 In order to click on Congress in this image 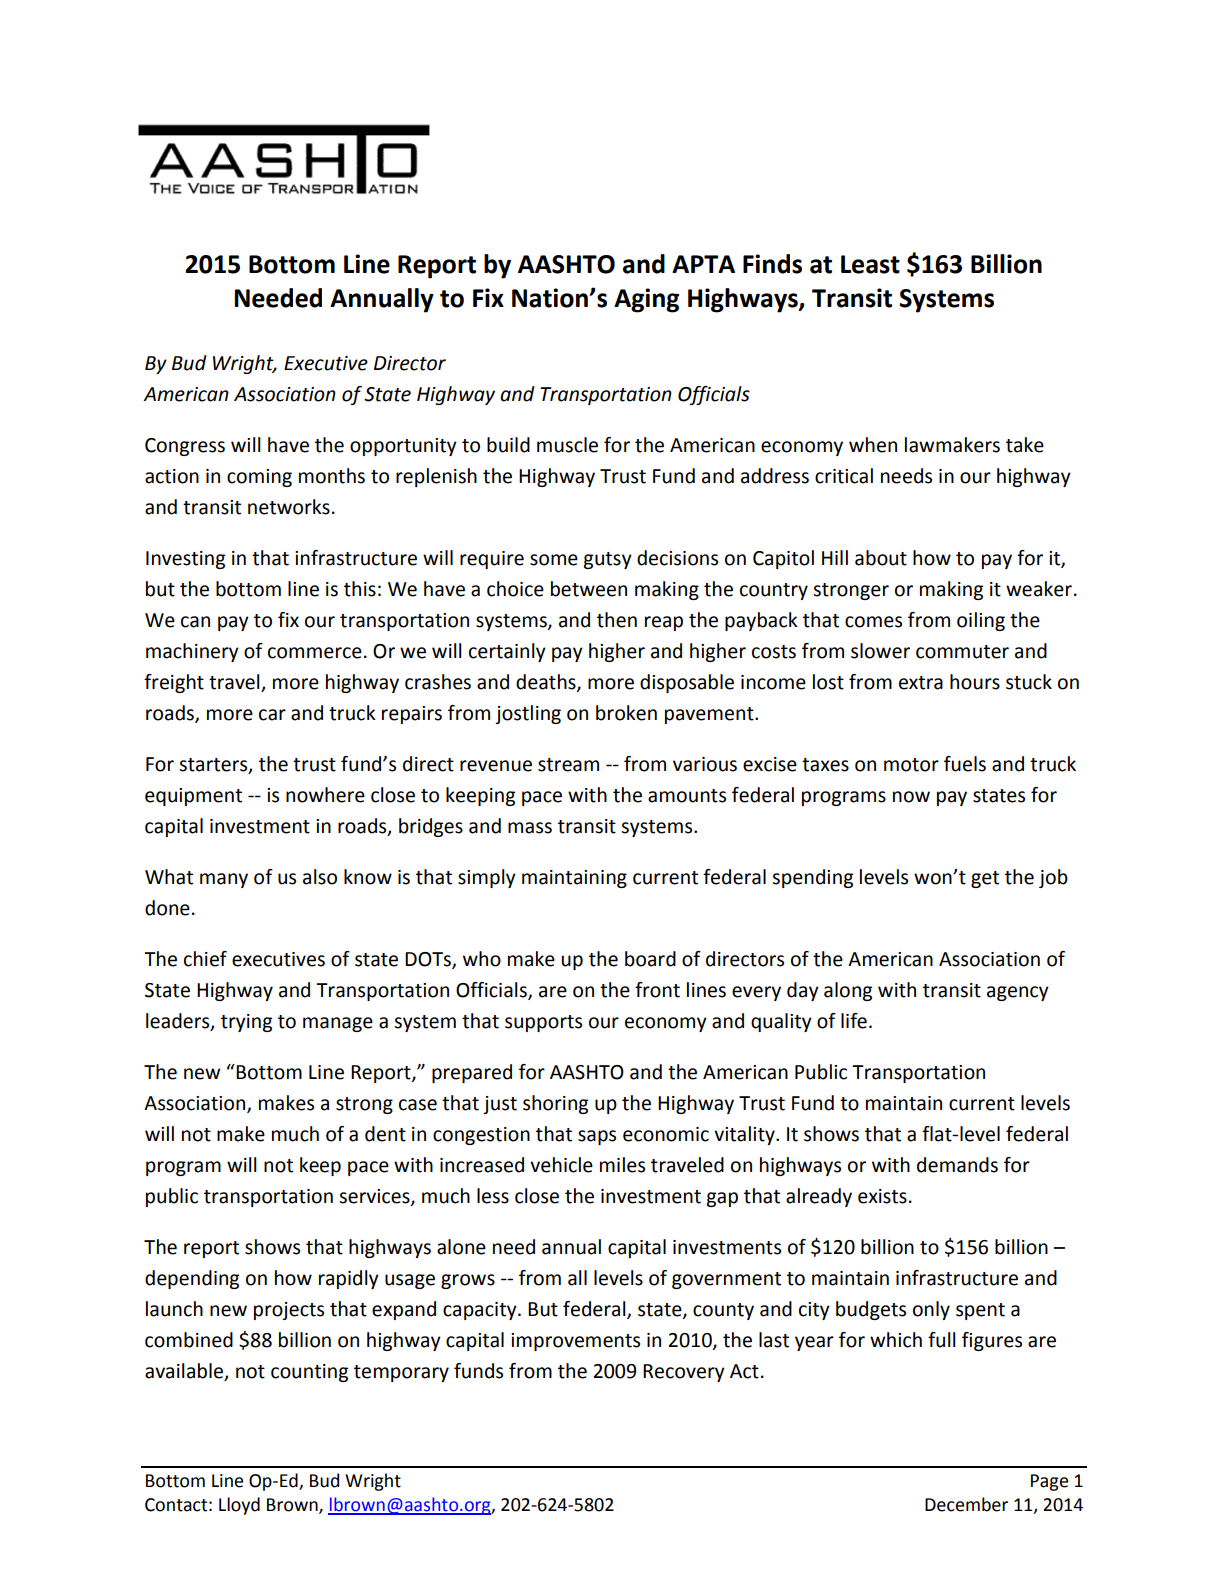, I will do `click(185, 447)`.
